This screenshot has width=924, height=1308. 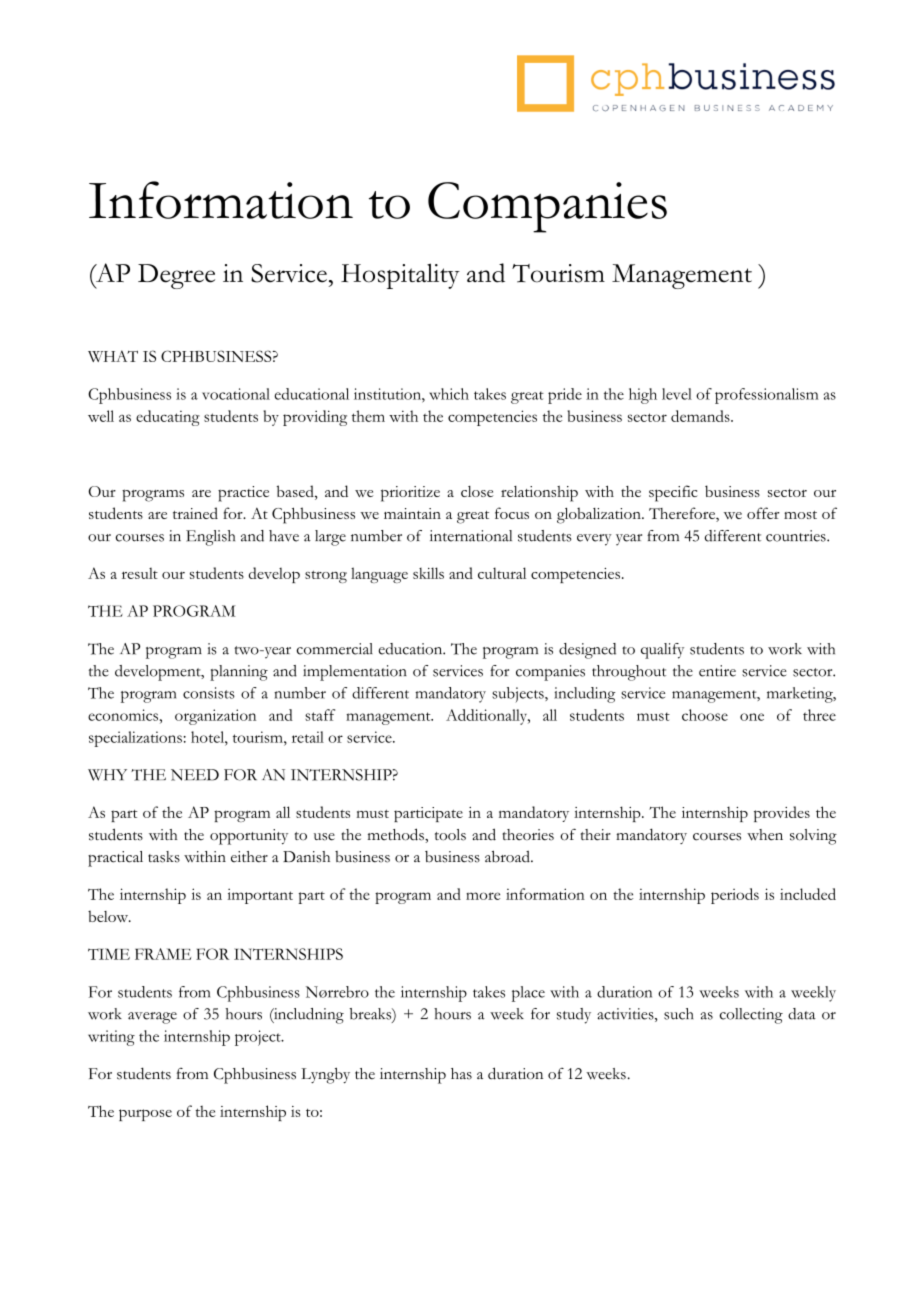 What do you see at coordinates (519, 695) in the screenshot?
I see `subjects` at bounding box center [519, 695].
